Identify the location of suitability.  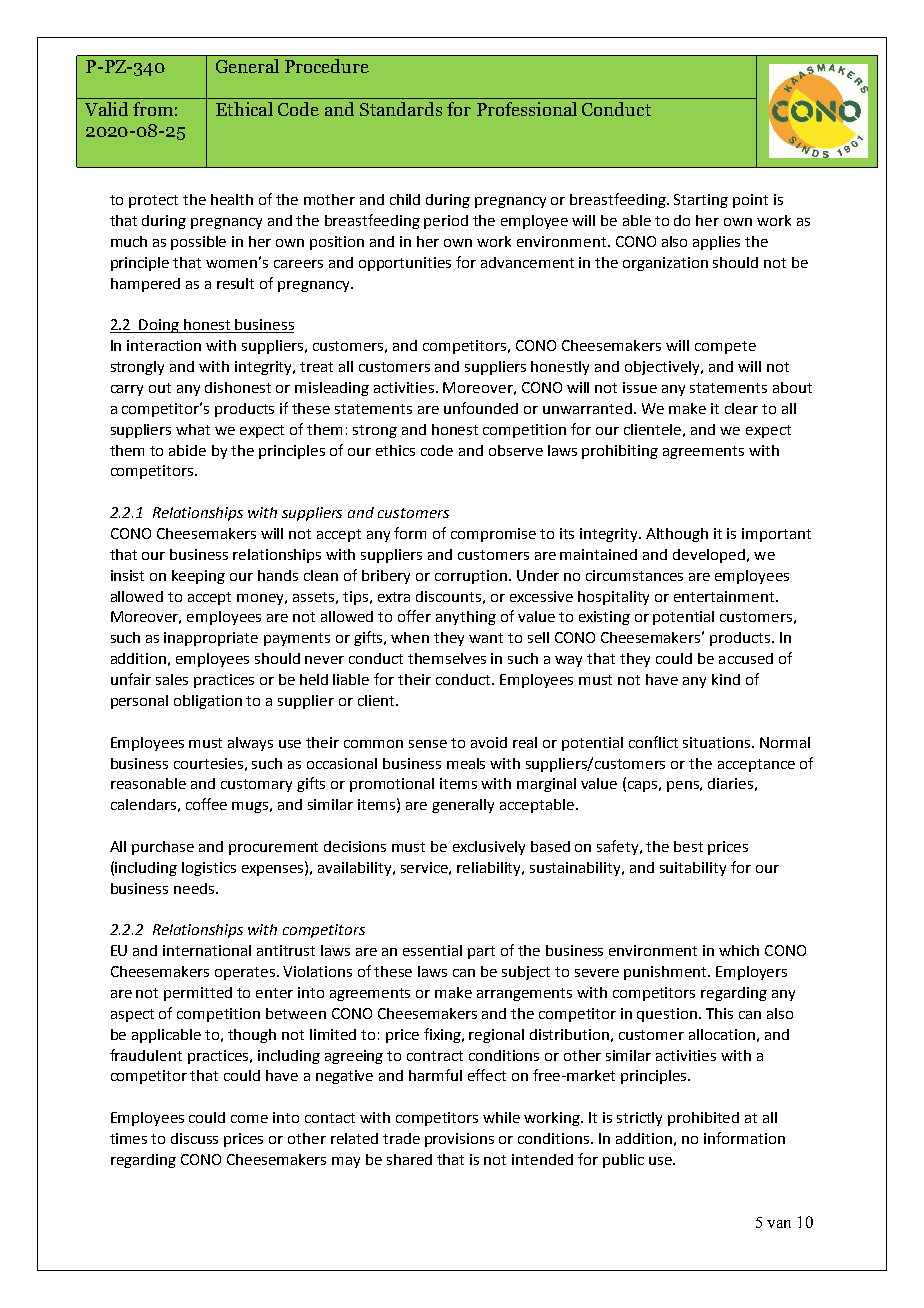
(693, 869).
